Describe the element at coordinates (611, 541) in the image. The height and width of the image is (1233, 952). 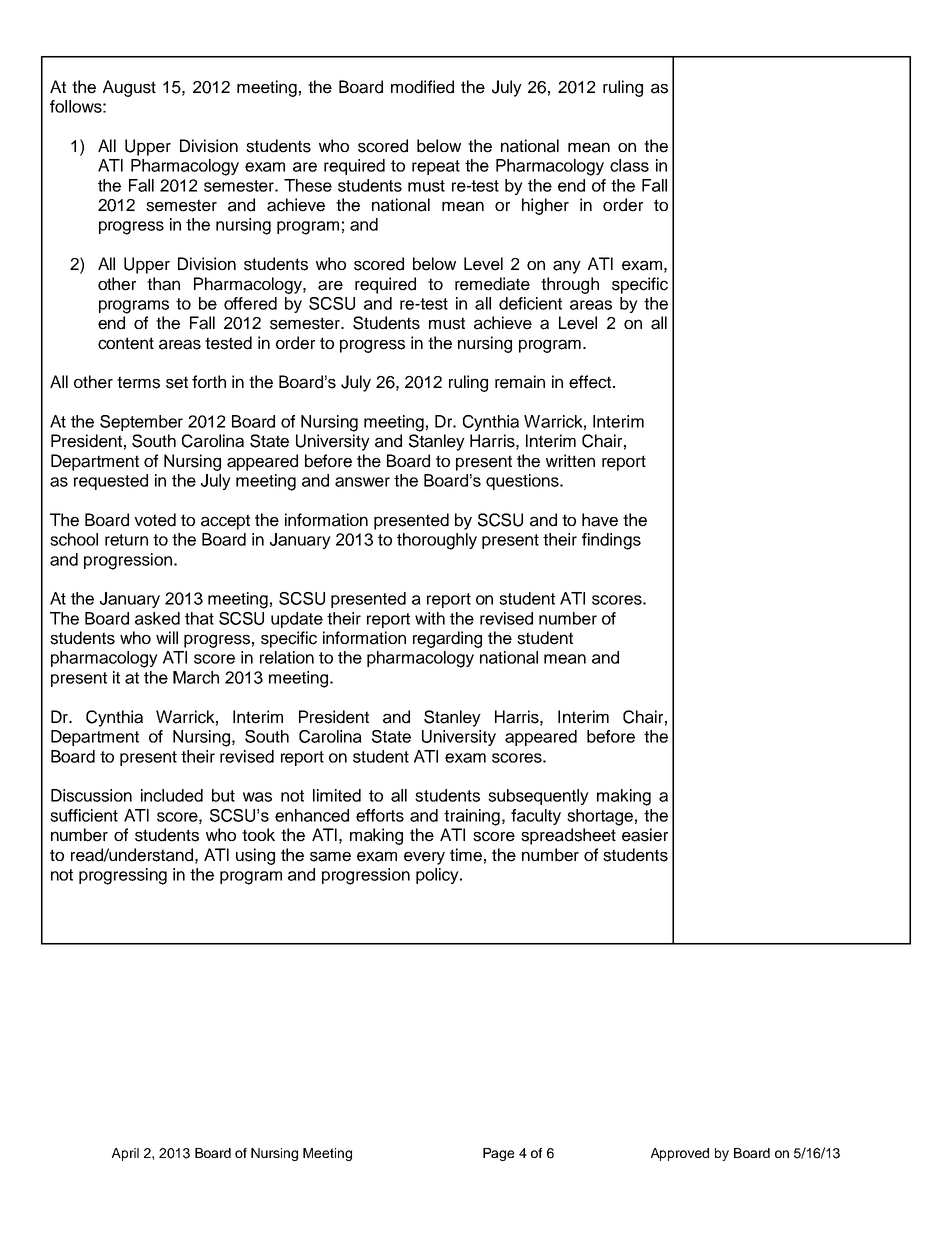
I see `findings` at that location.
